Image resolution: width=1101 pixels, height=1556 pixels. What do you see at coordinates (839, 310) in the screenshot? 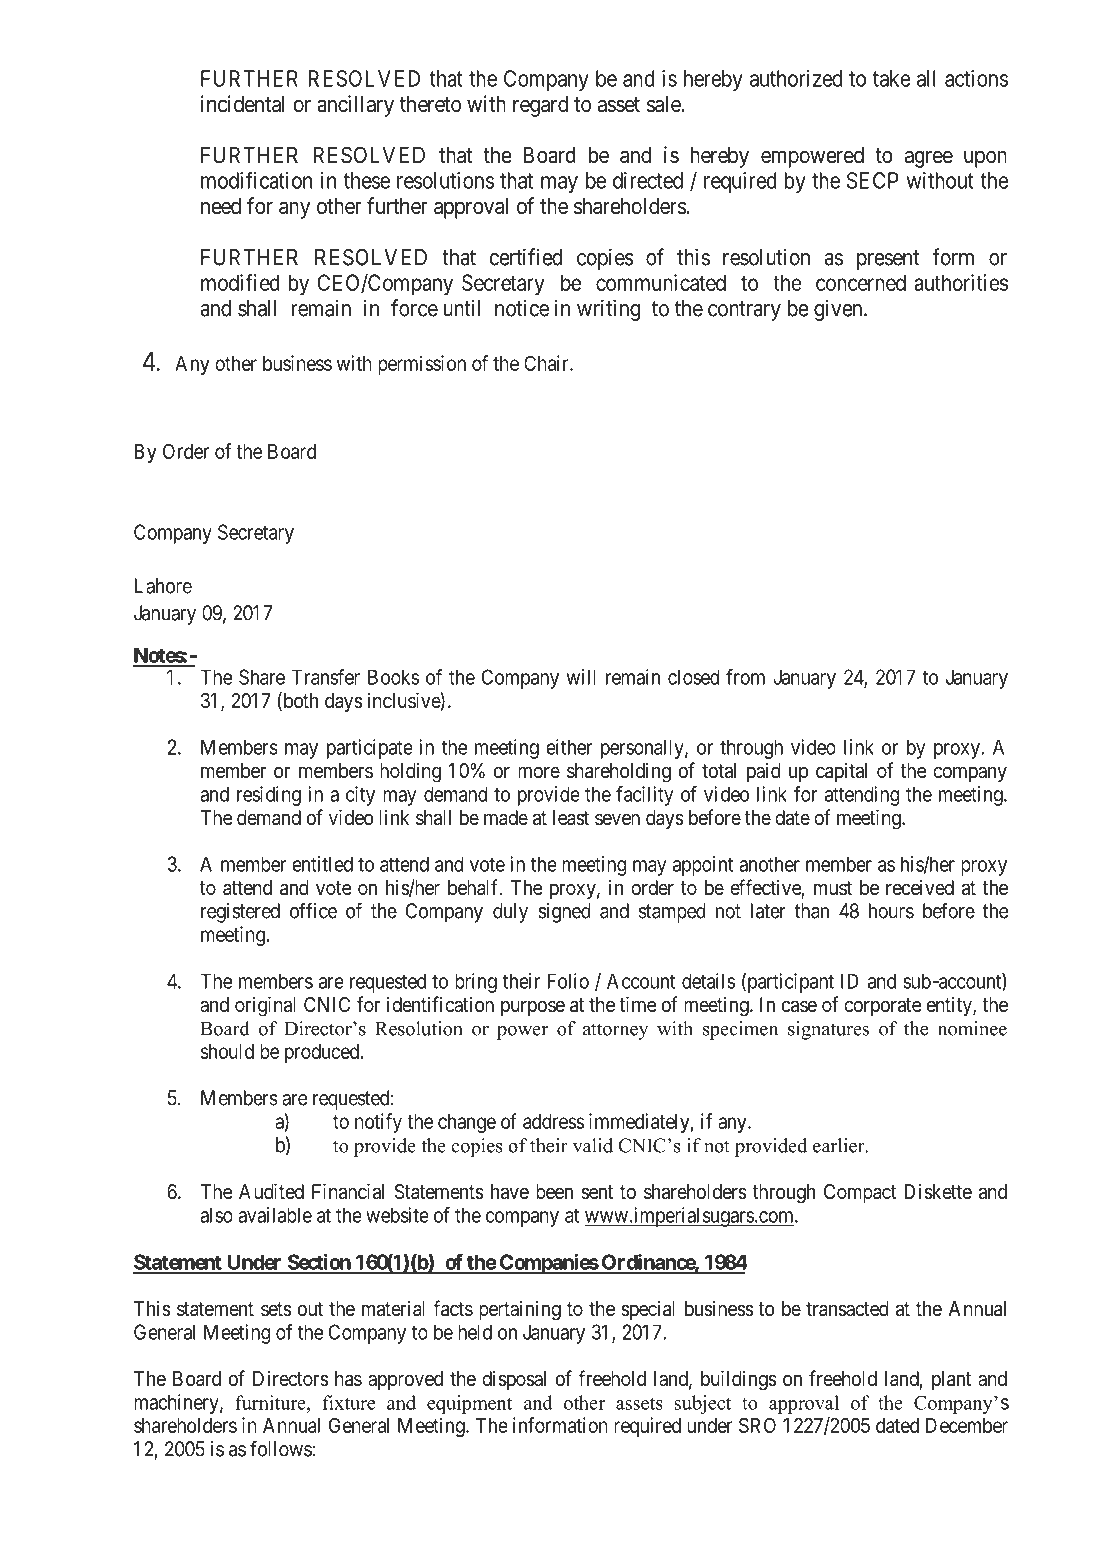
I see `given` at bounding box center [839, 310].
